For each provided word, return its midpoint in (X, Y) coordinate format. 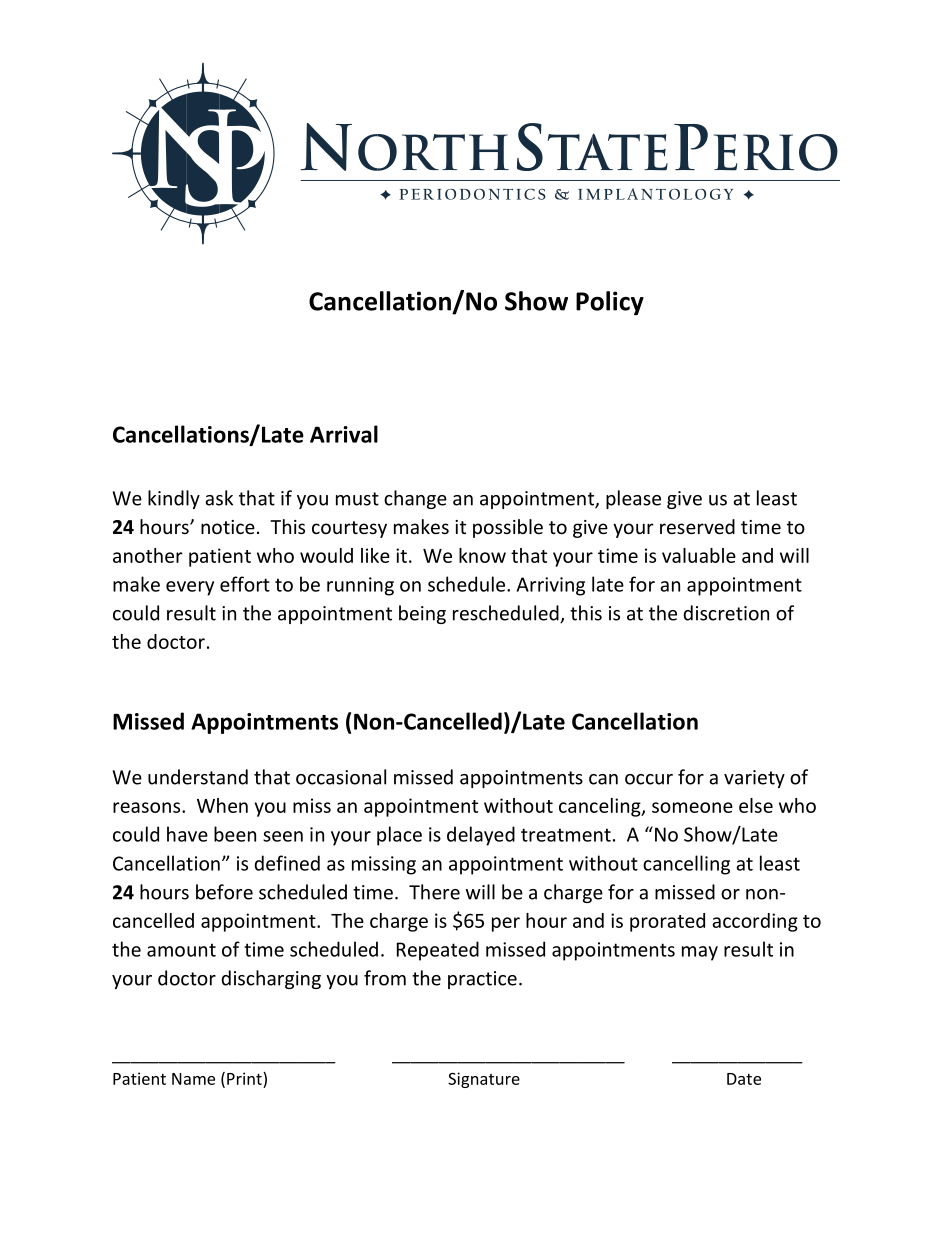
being (422, 614)
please (633, 499)
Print (245, 1078)
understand (198, 777)
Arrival (344, 434)
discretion (726, 613)
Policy (610, 303)
